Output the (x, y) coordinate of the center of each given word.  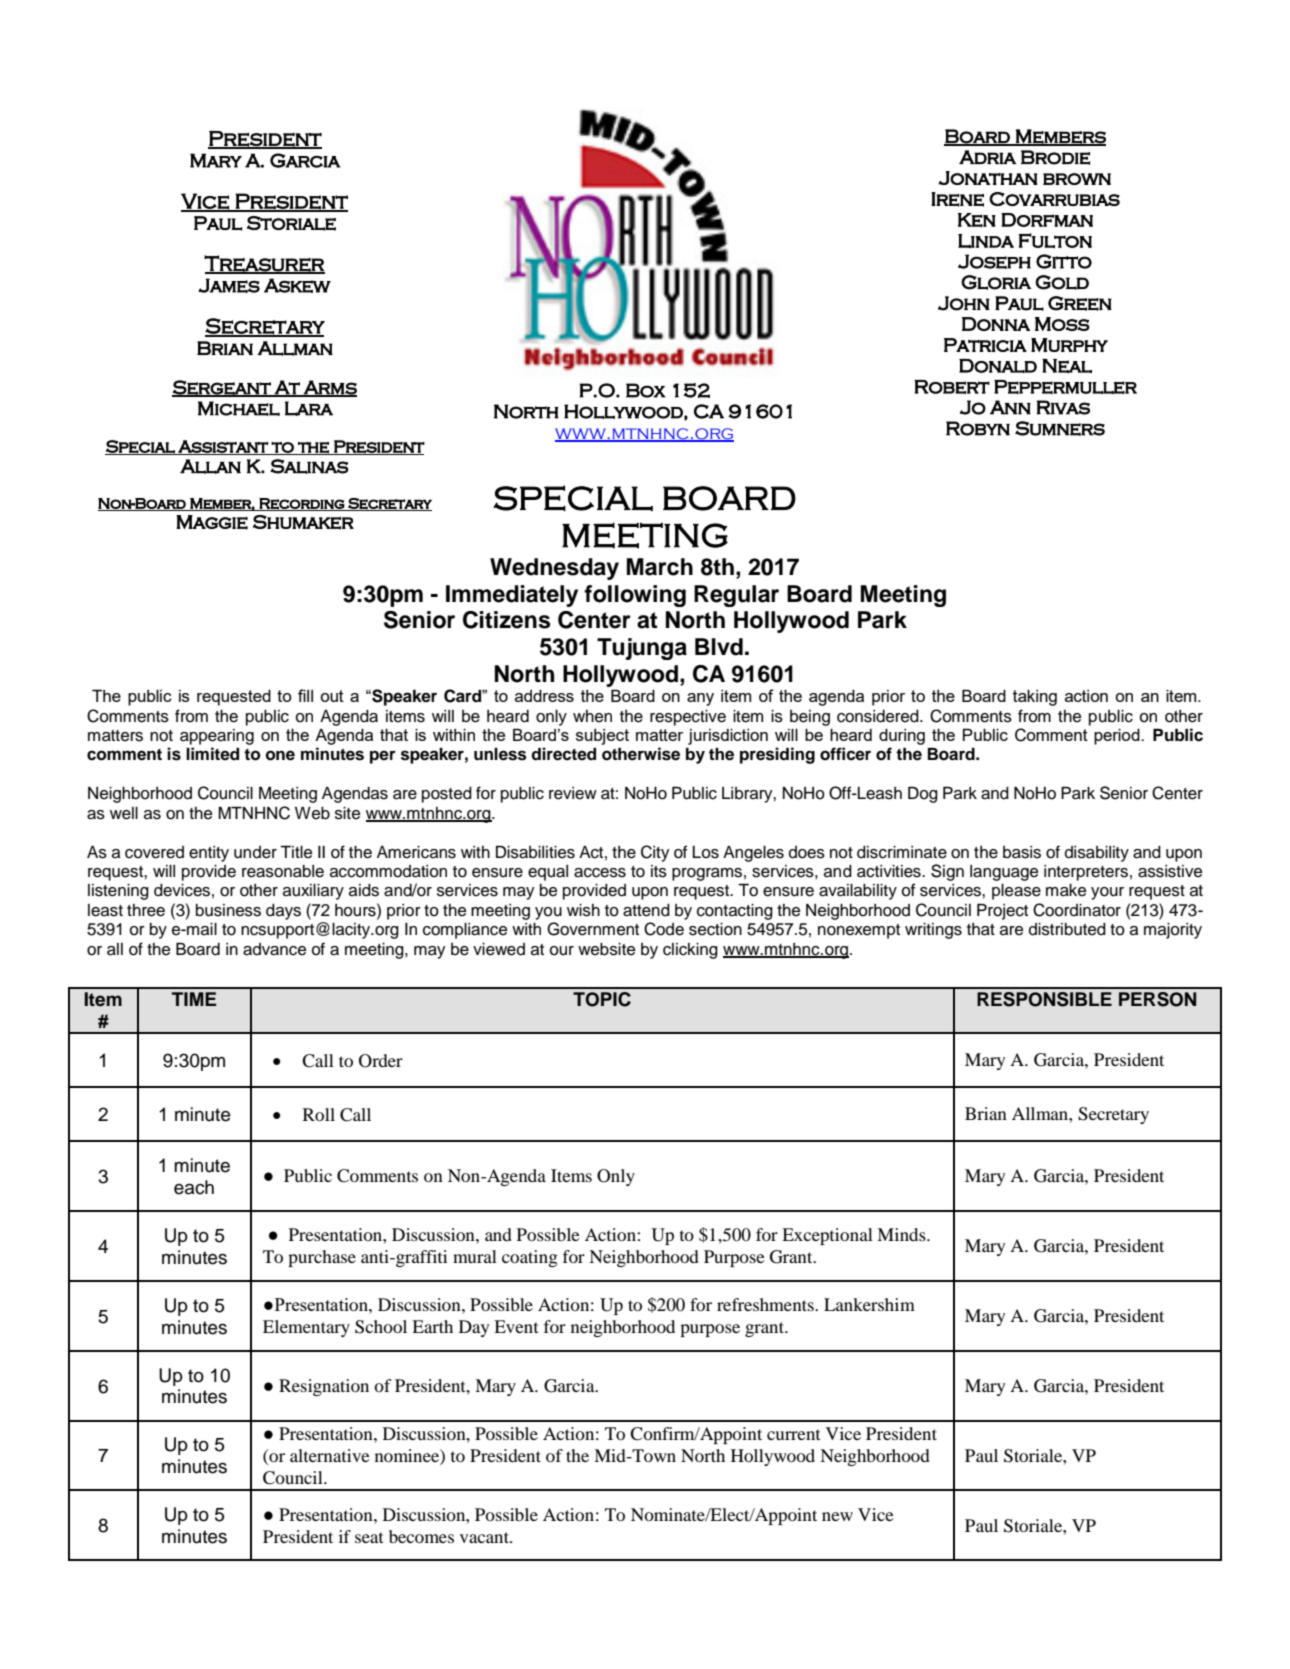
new (837, 1516)
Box (646, 390)
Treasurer (264, 264)
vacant (485, 1537)
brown (1077, 179)
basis (1022, 852)
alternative (330, 1455)
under (255, 852)
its (659, 871)
